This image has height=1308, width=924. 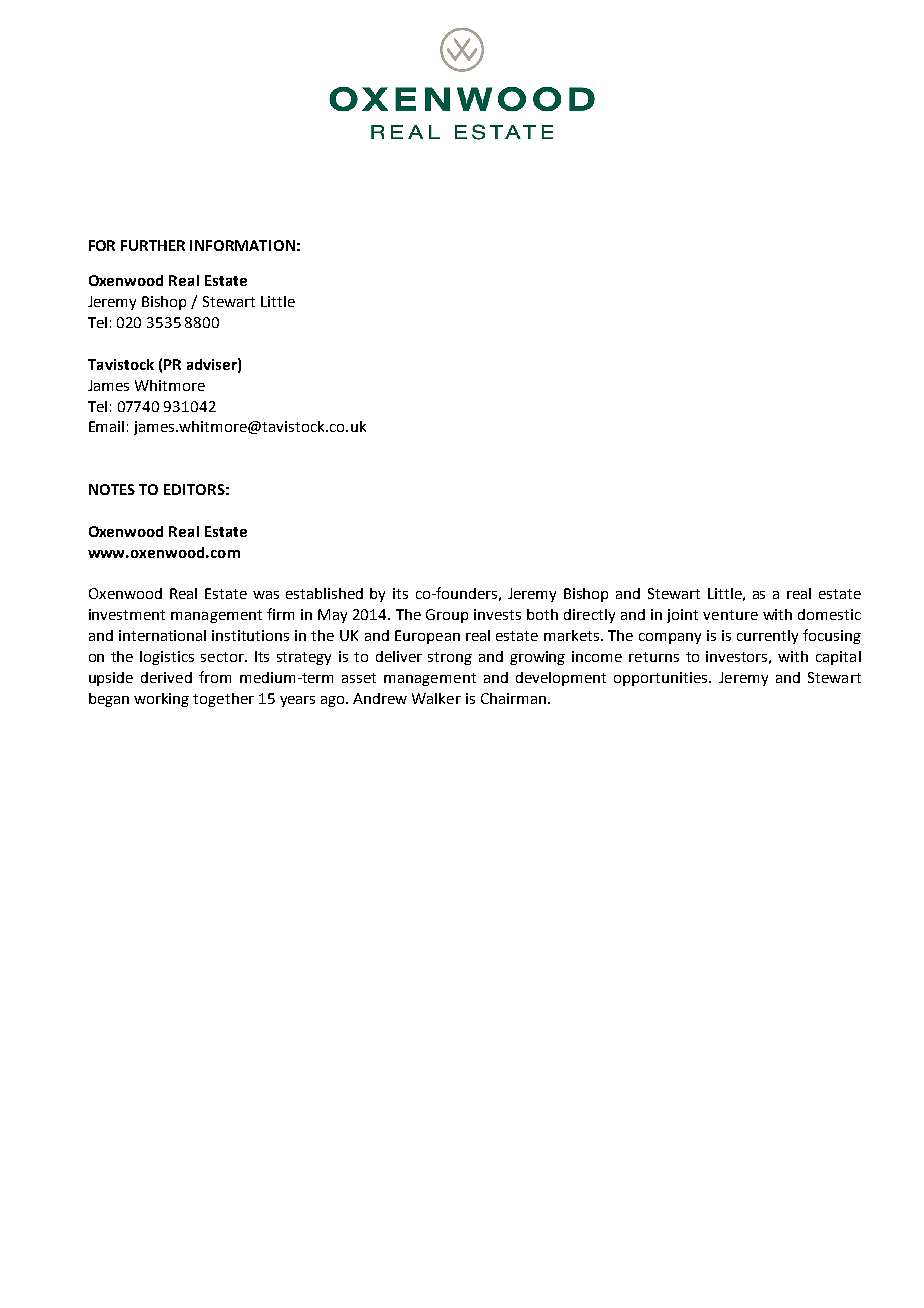 I want to click on Group, so click(x=447, y=616).
